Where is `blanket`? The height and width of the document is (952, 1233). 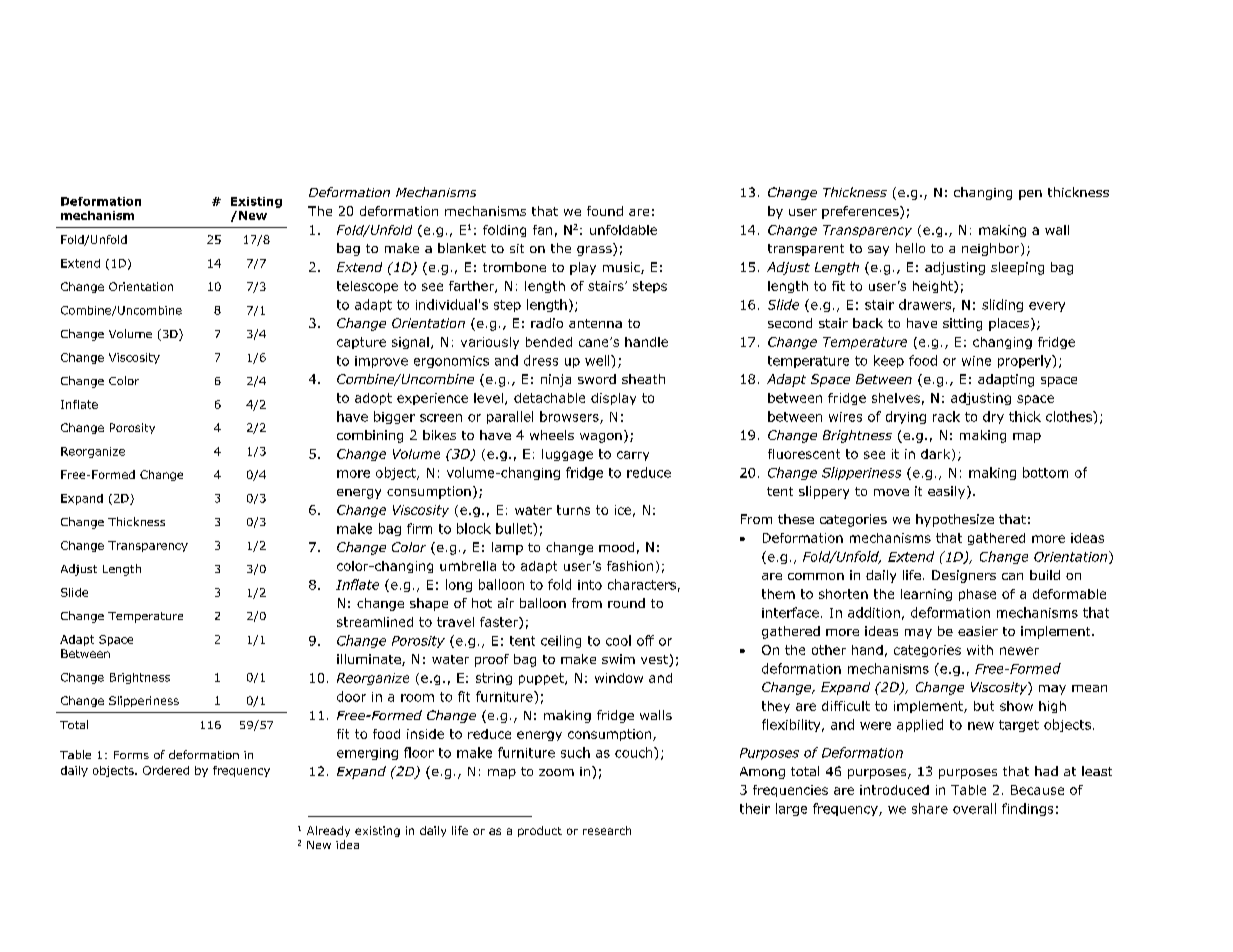 blanket is located at coordinates (462, 248).
